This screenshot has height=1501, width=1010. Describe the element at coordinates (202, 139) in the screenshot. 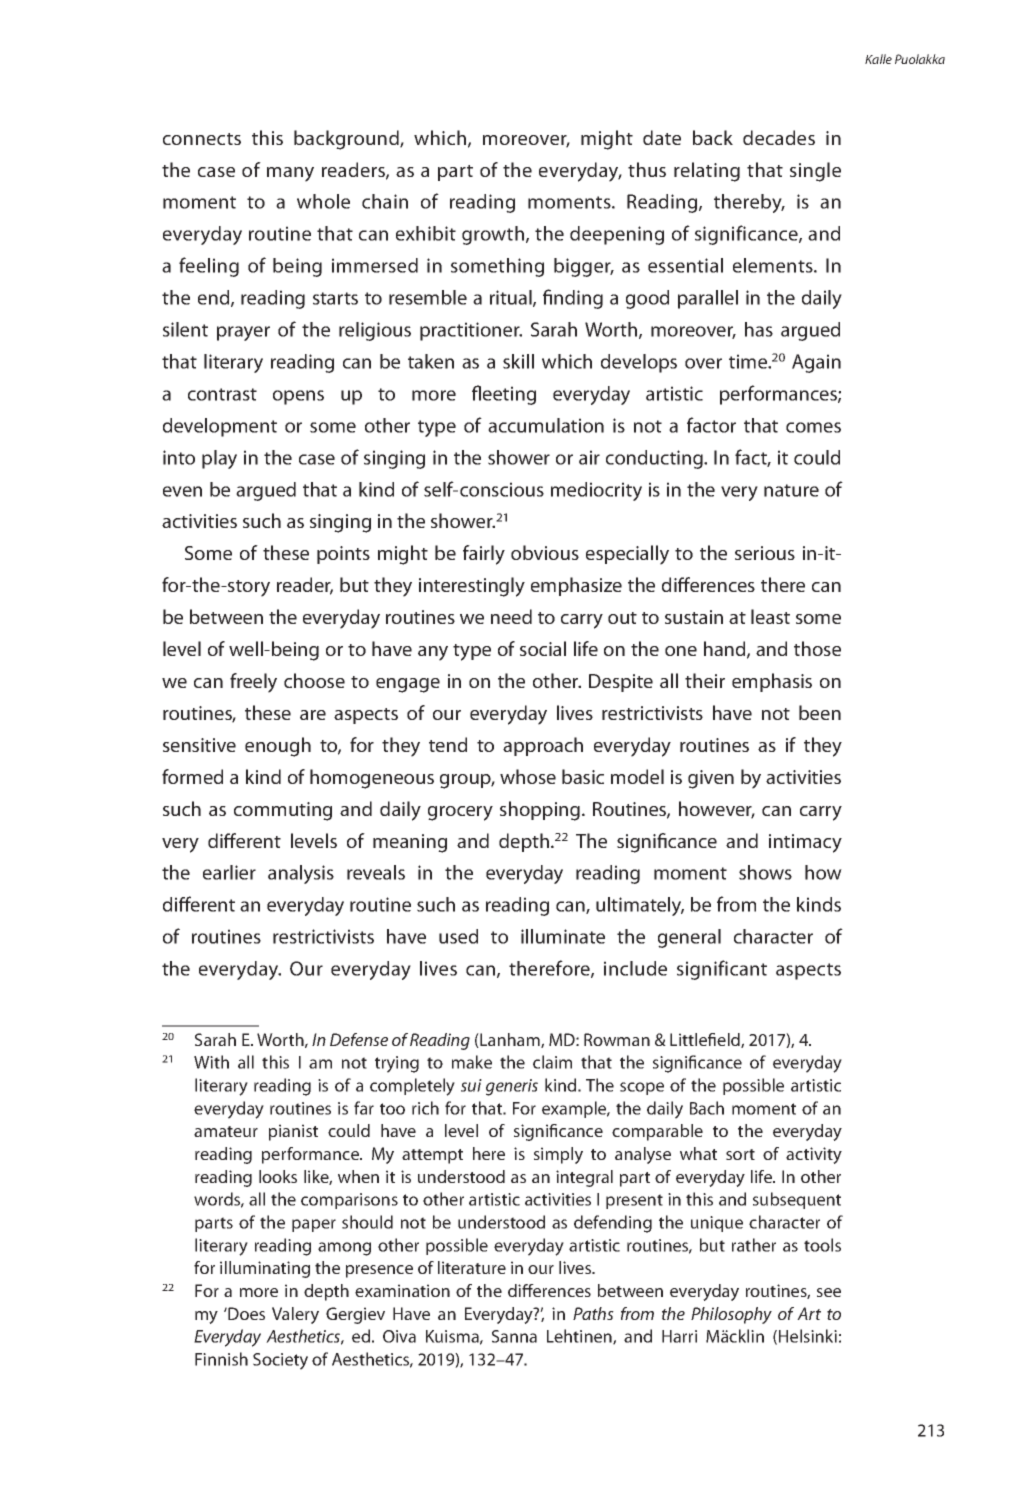

I see `connects` at that location.
